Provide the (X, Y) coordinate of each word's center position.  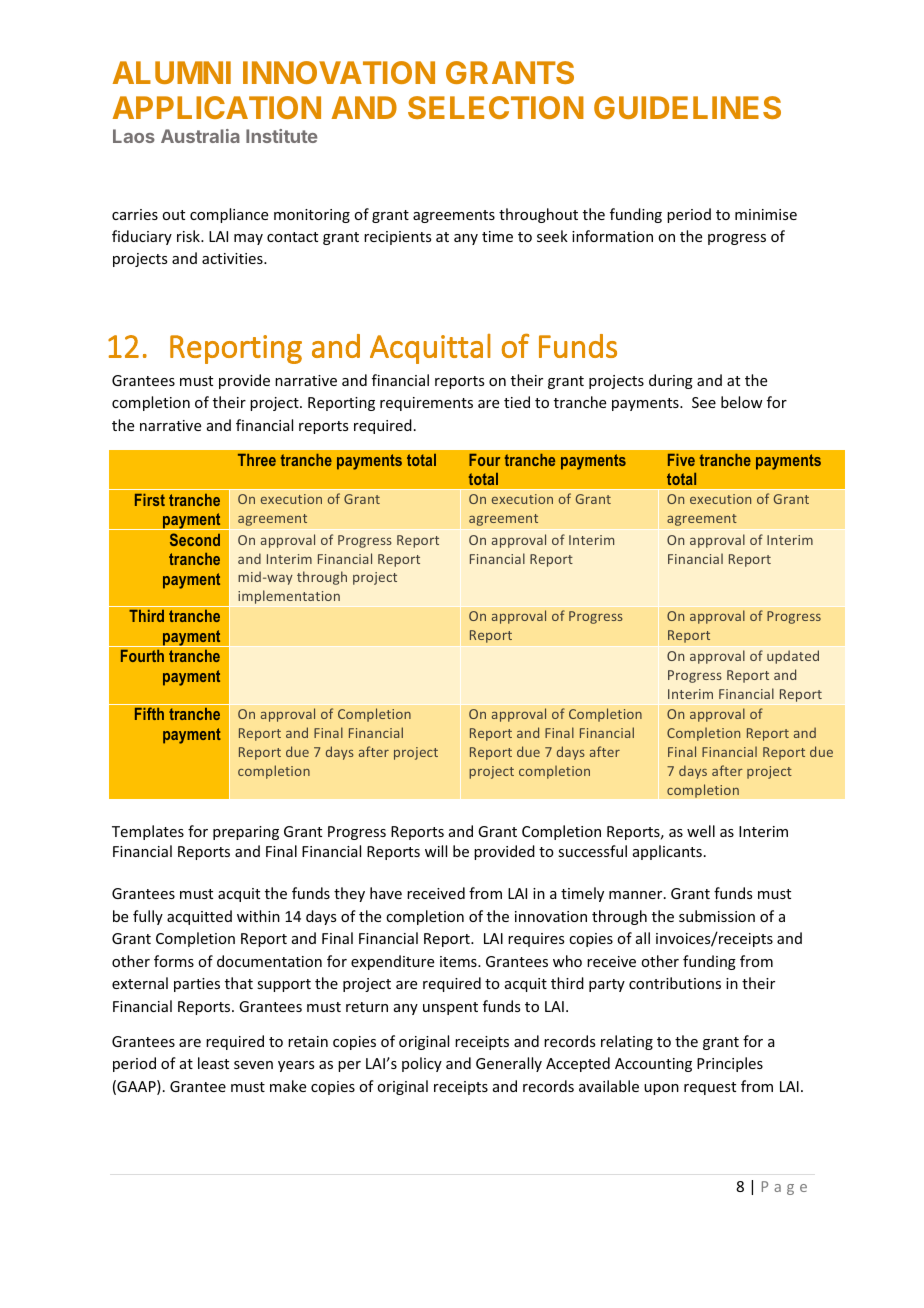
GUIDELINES (687, 107)
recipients (397, 238)
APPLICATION (217, 107)
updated (793, 657)
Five (681, 460)
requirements (426, 404)
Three (257, 460)
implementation (289, 597)
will (436, 851)
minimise (766, 214)
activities (233, 258)
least (213, 1063)
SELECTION (496, 107)
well (701, 831)
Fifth (149, 713)
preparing (246, 833)
